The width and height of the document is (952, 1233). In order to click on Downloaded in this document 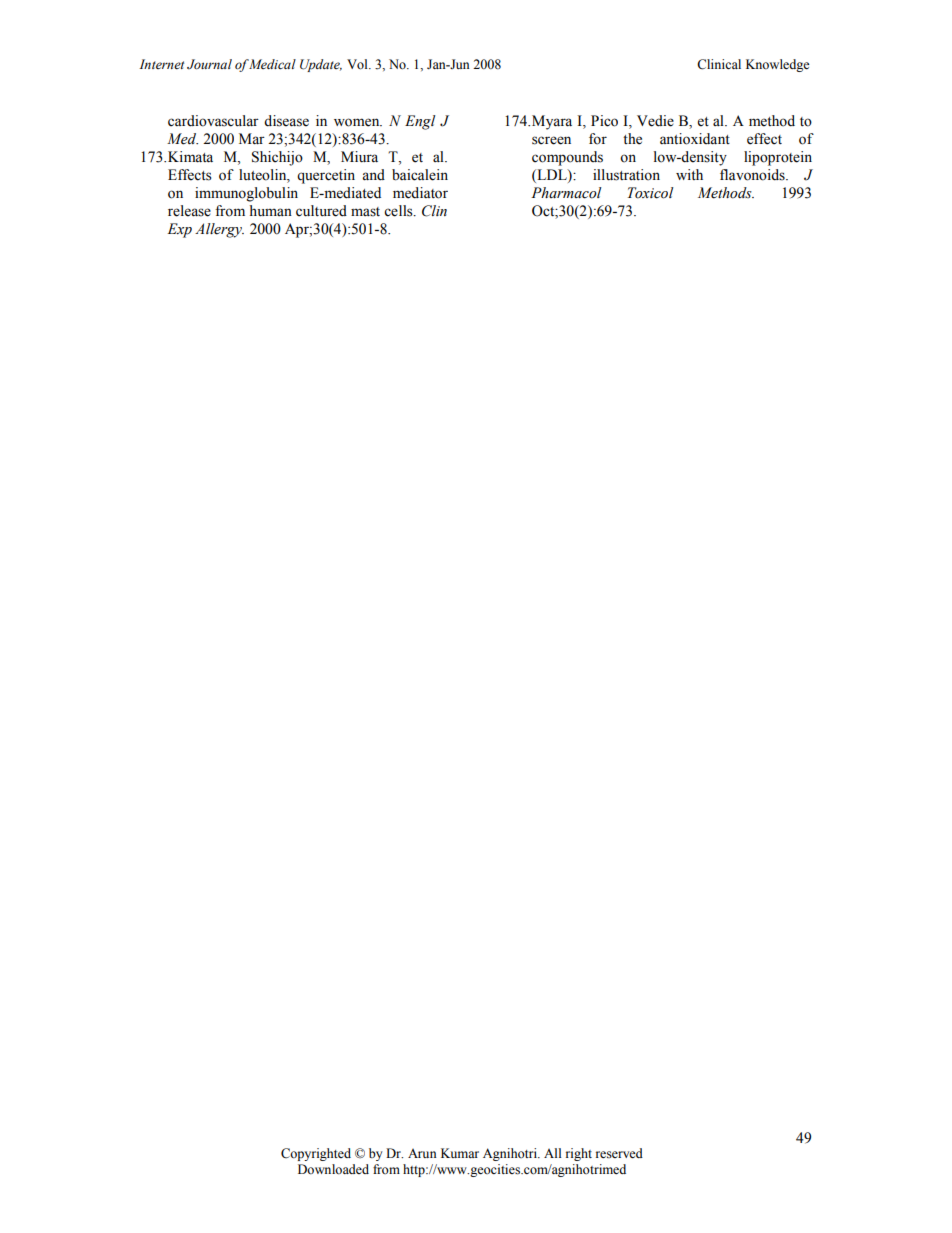, I will do `click(333, 1169)`.
